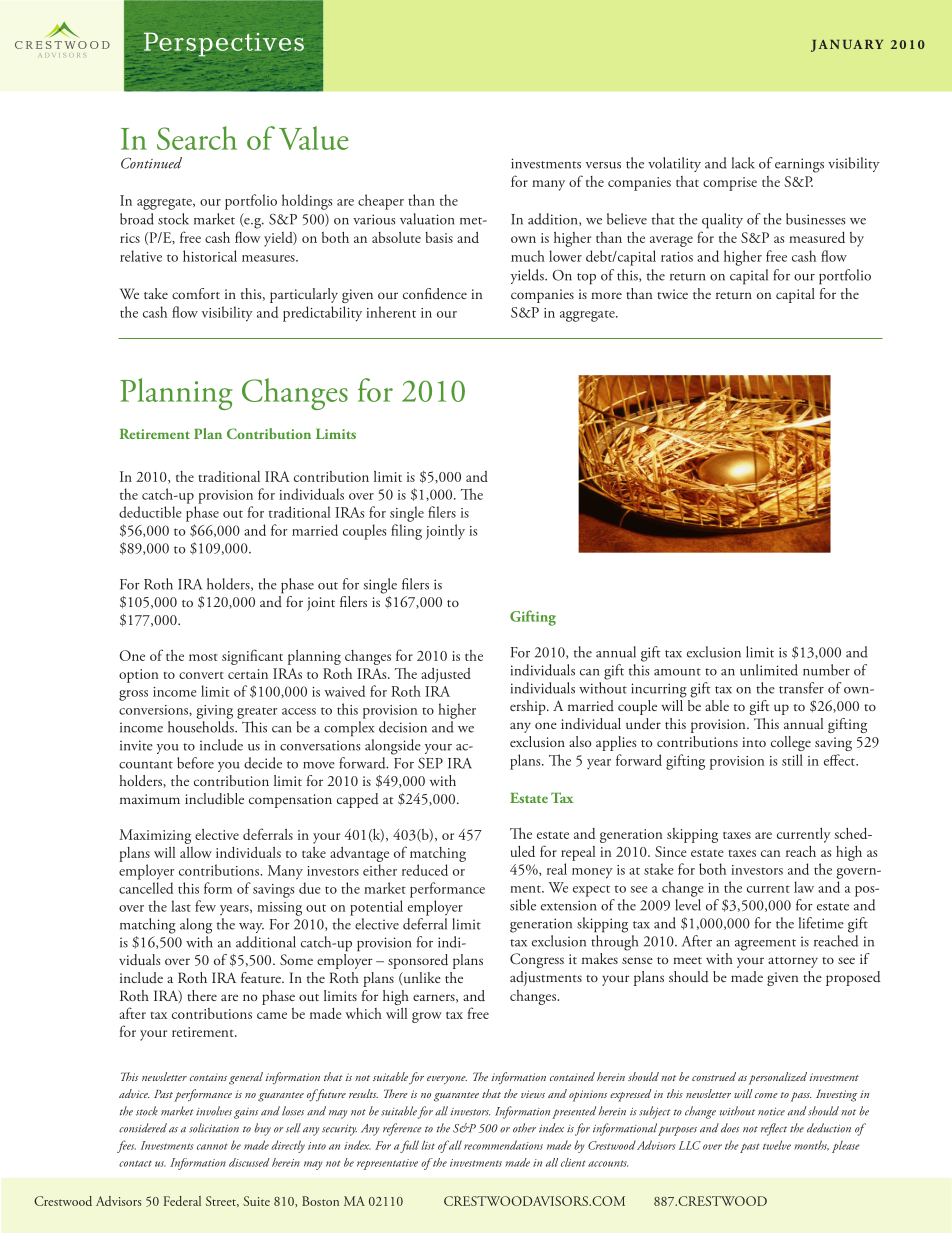 The width and height of the screenshot is (952, 1233). I want to click on deductible, so click(150, 512).
